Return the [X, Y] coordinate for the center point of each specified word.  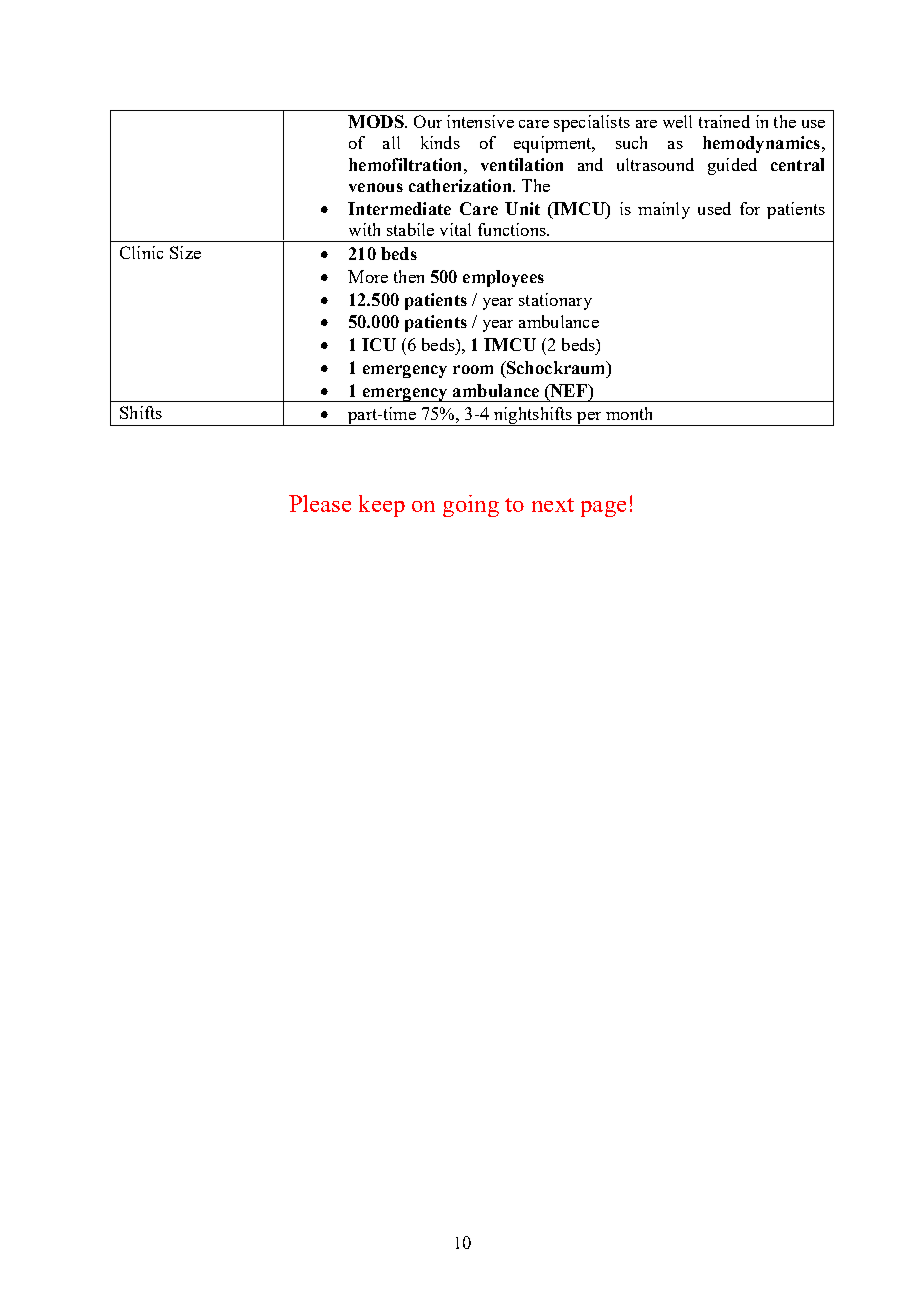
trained [724, 121]
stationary [555, 301]
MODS [377, 121]
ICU [379, 344]
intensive [480, 121]
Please [320, 503]
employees [503, 278]
